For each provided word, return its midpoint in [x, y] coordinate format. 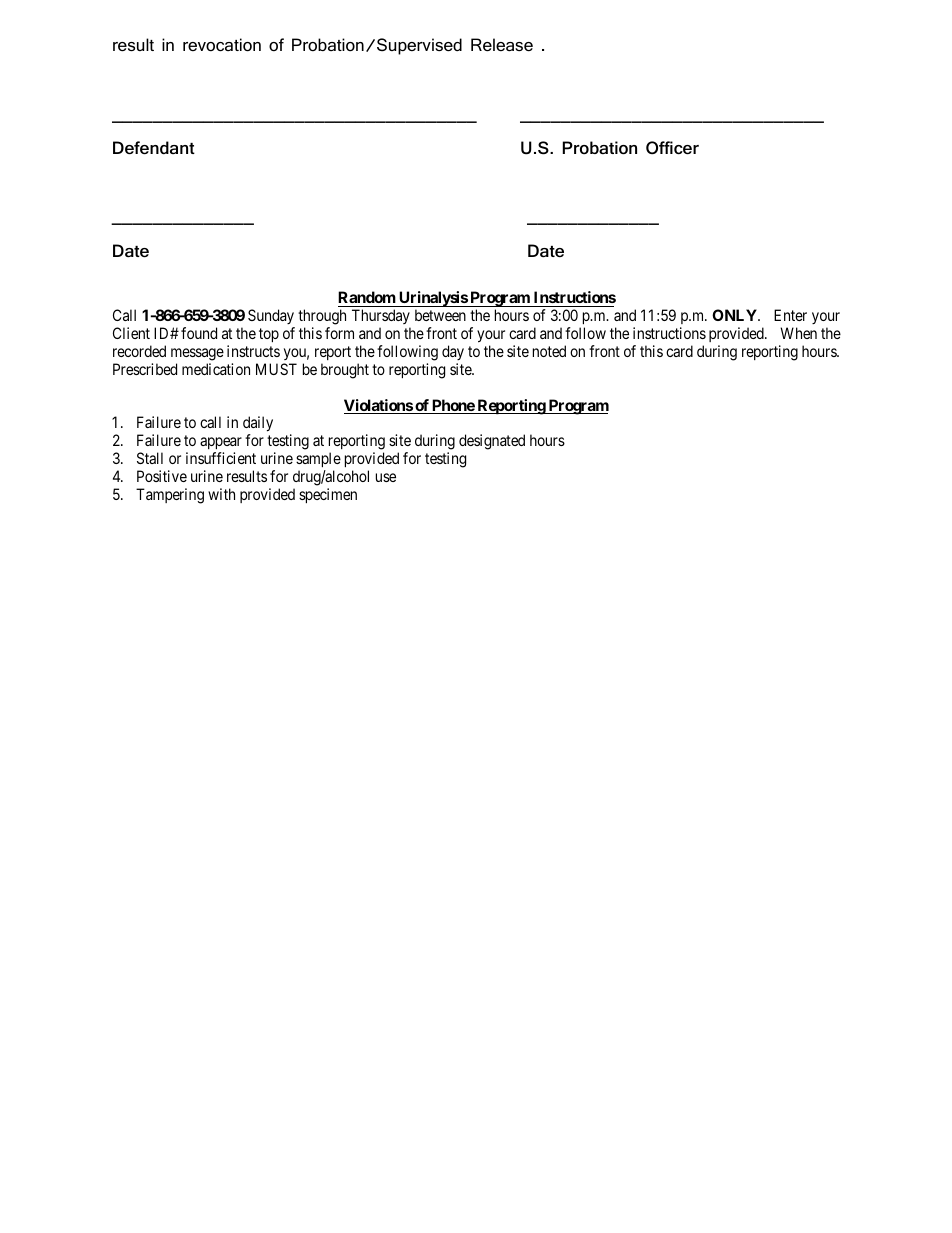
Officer [672, 148]
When [798, 333]
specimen [328, 495]
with [221, 494]
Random [367, 299]
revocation [222, 45]
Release [502, 45]
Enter [790, 315]
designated [492, 442]
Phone [453, 406]
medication [216, 369]
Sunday [271, 316]
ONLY [735, 315]
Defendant [154, 148]
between [440, 315]
